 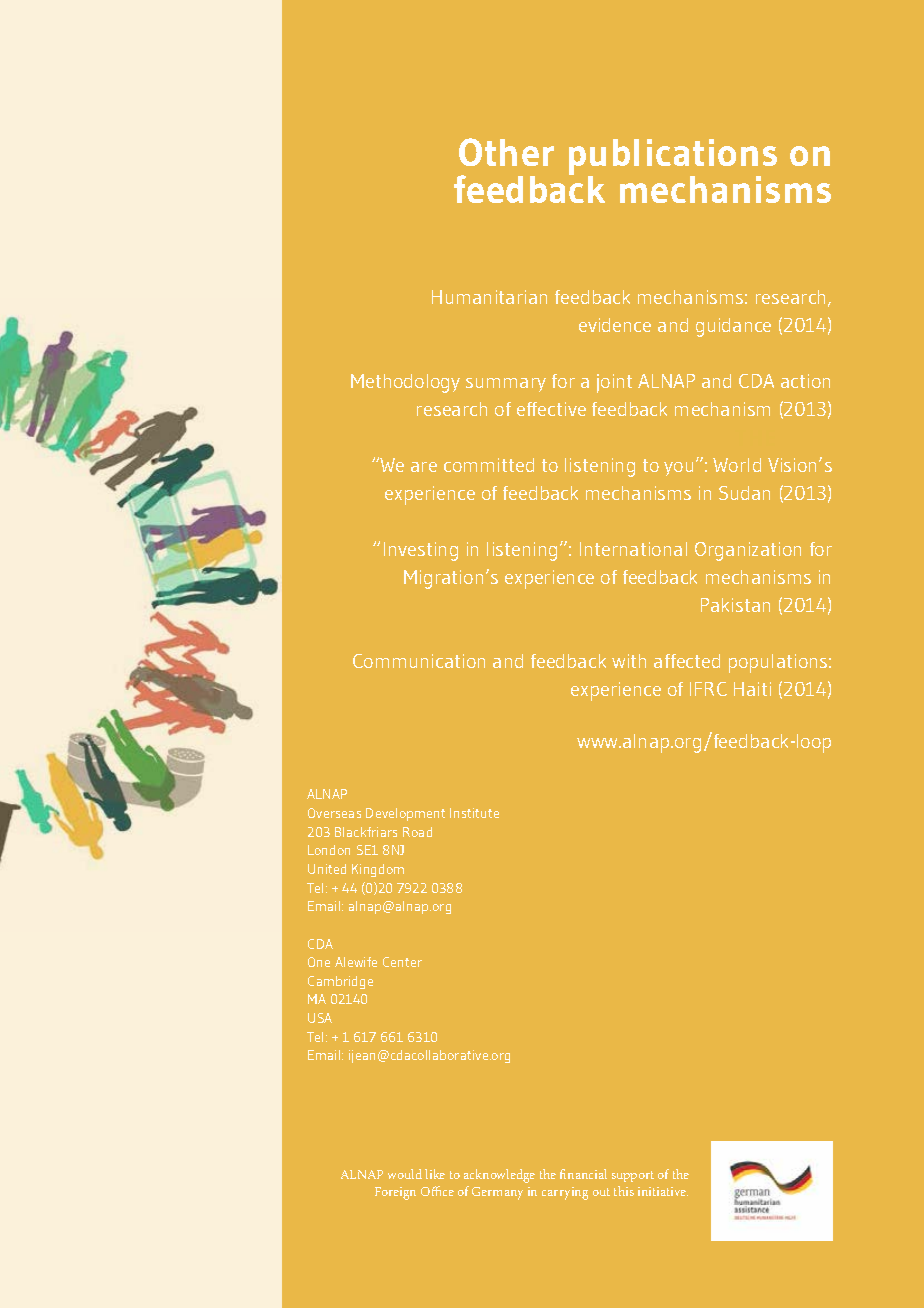 What do you see at coordinates (748, 551) in the image?
I see `Organization` at bounding box center [748, 551].
